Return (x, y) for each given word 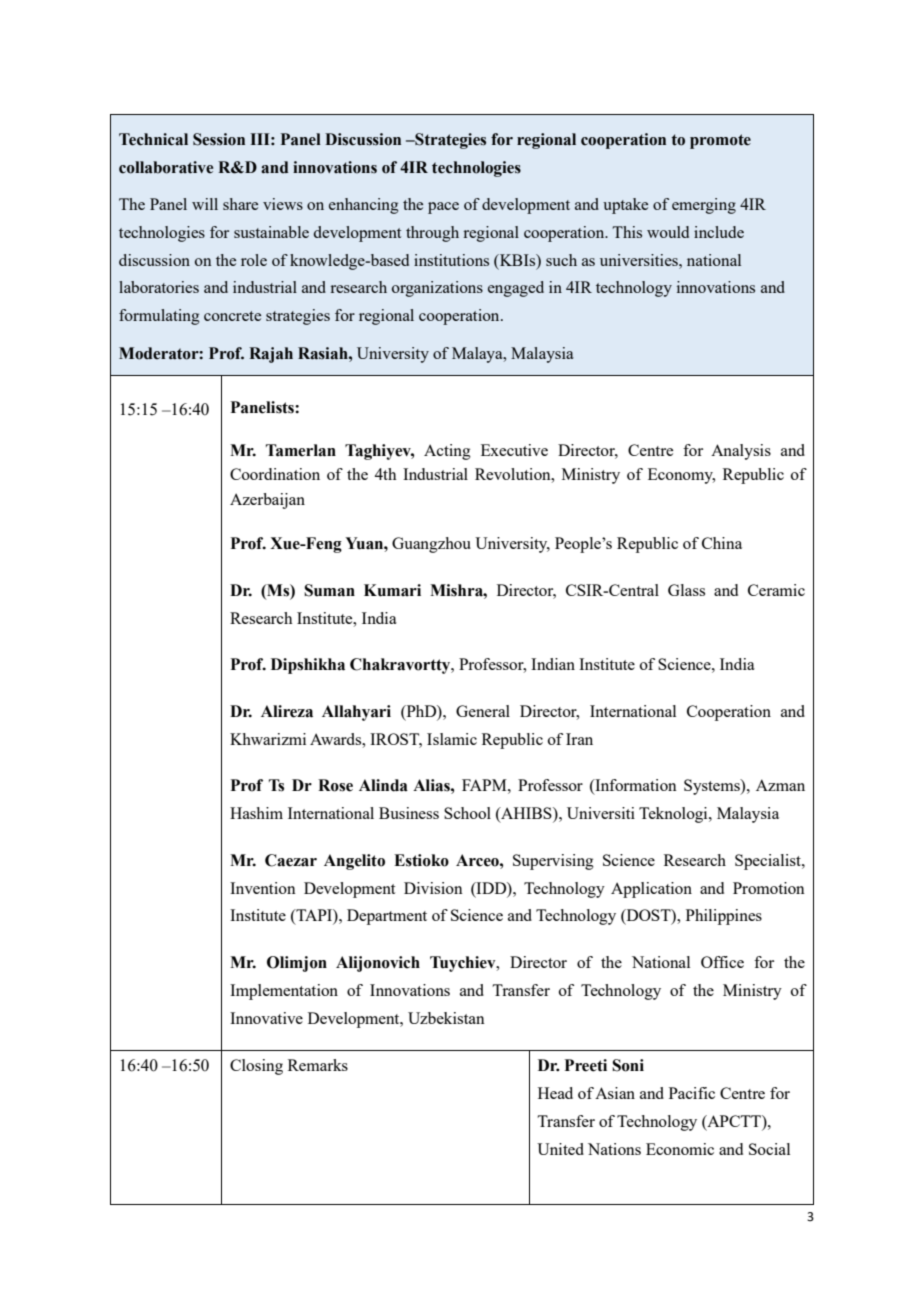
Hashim (256, 813)
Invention (263, 888)
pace (443, 208)
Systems (713, 787)
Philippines (724, 917)
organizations (437, 289)
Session (219, 139)
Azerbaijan (267, 501)
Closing (256, 1067)
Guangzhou (431, 545)
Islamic (452, 739)
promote (720, 141)
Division (433, 888)
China (722, 543)
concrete (232, 316)
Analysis (741, 452)
